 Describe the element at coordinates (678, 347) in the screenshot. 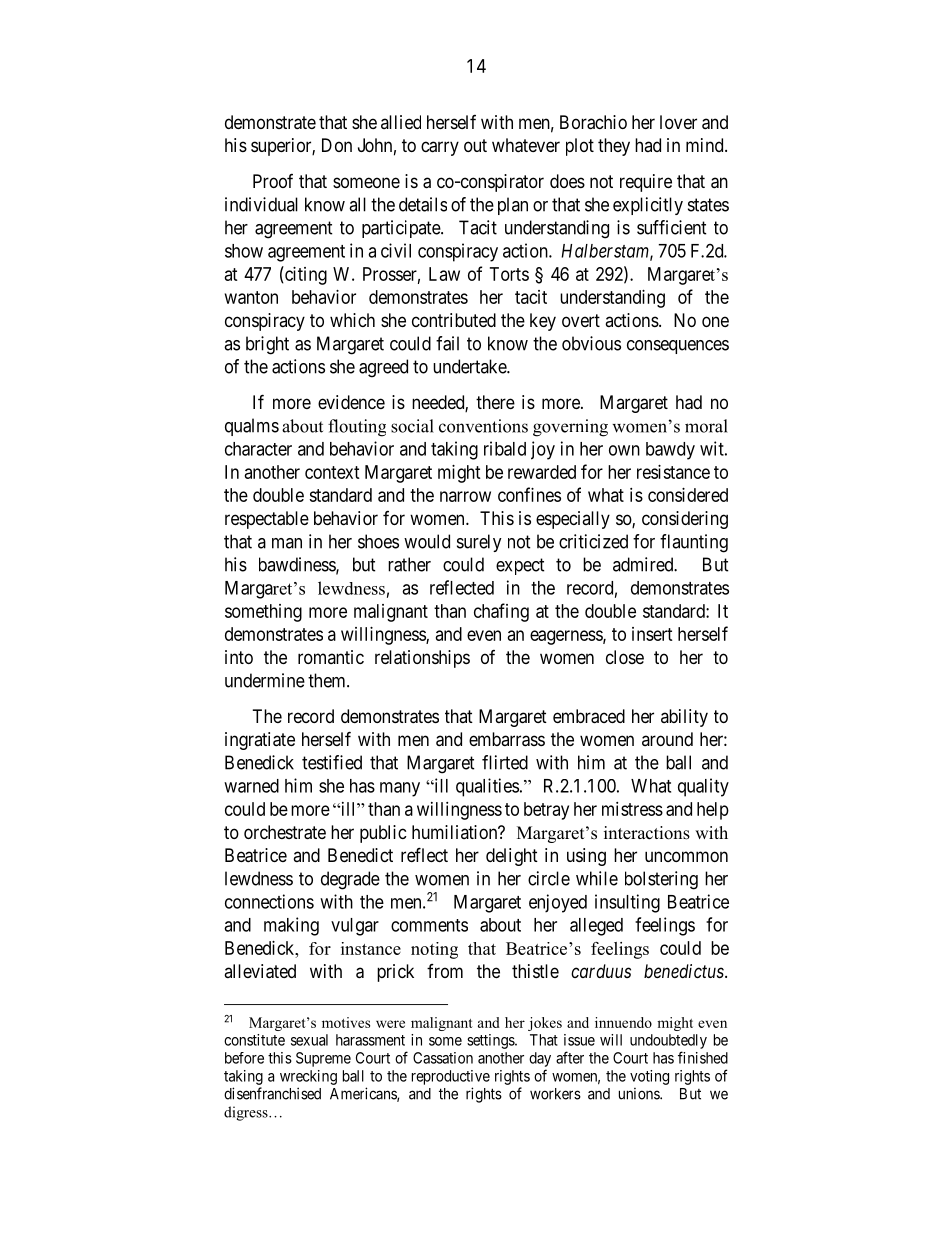

I see `consequences` at that location.
